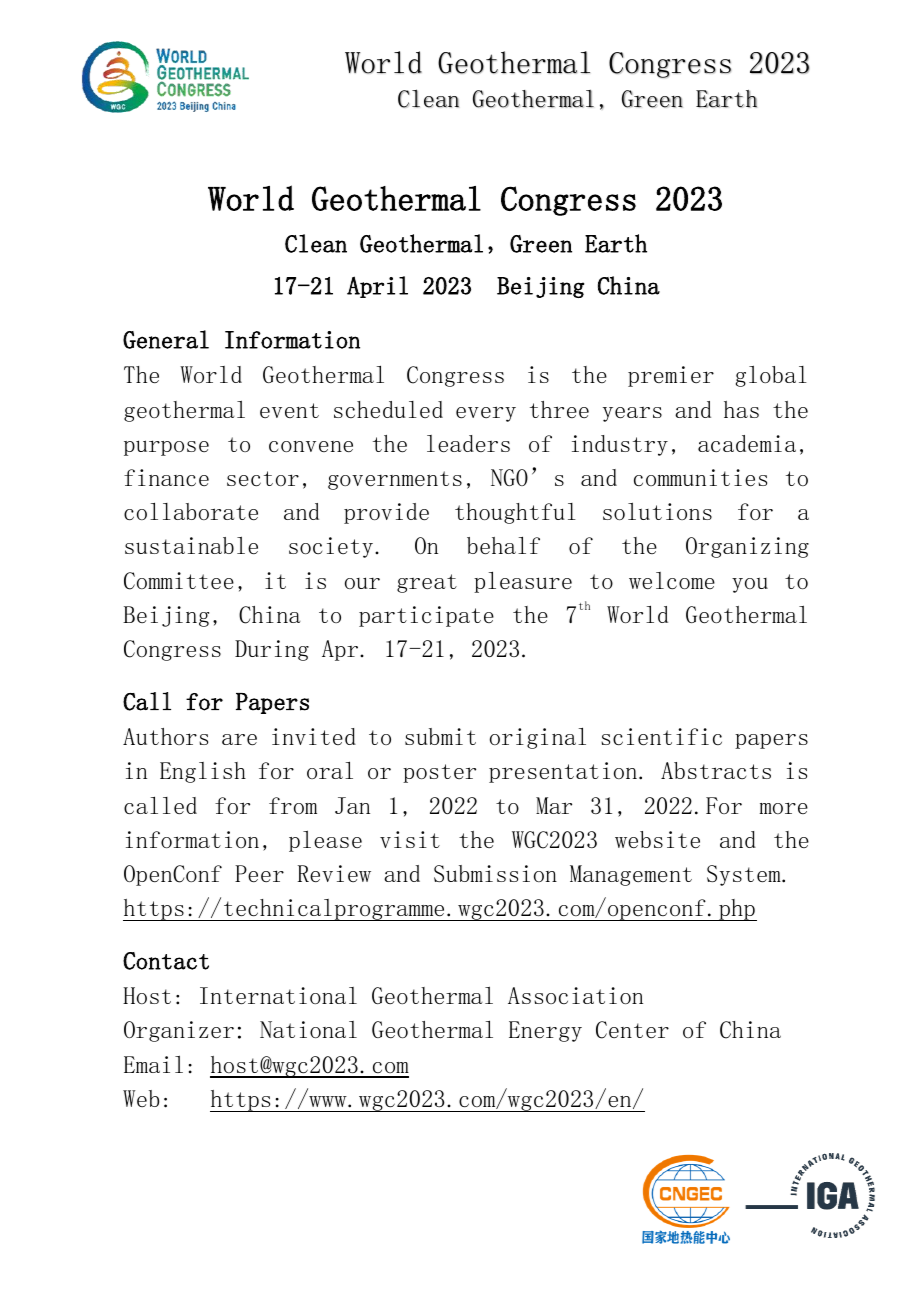 Image resolution: width=924 pixels, height=1308 pixels. I want to click on April, so click(377, 287).
